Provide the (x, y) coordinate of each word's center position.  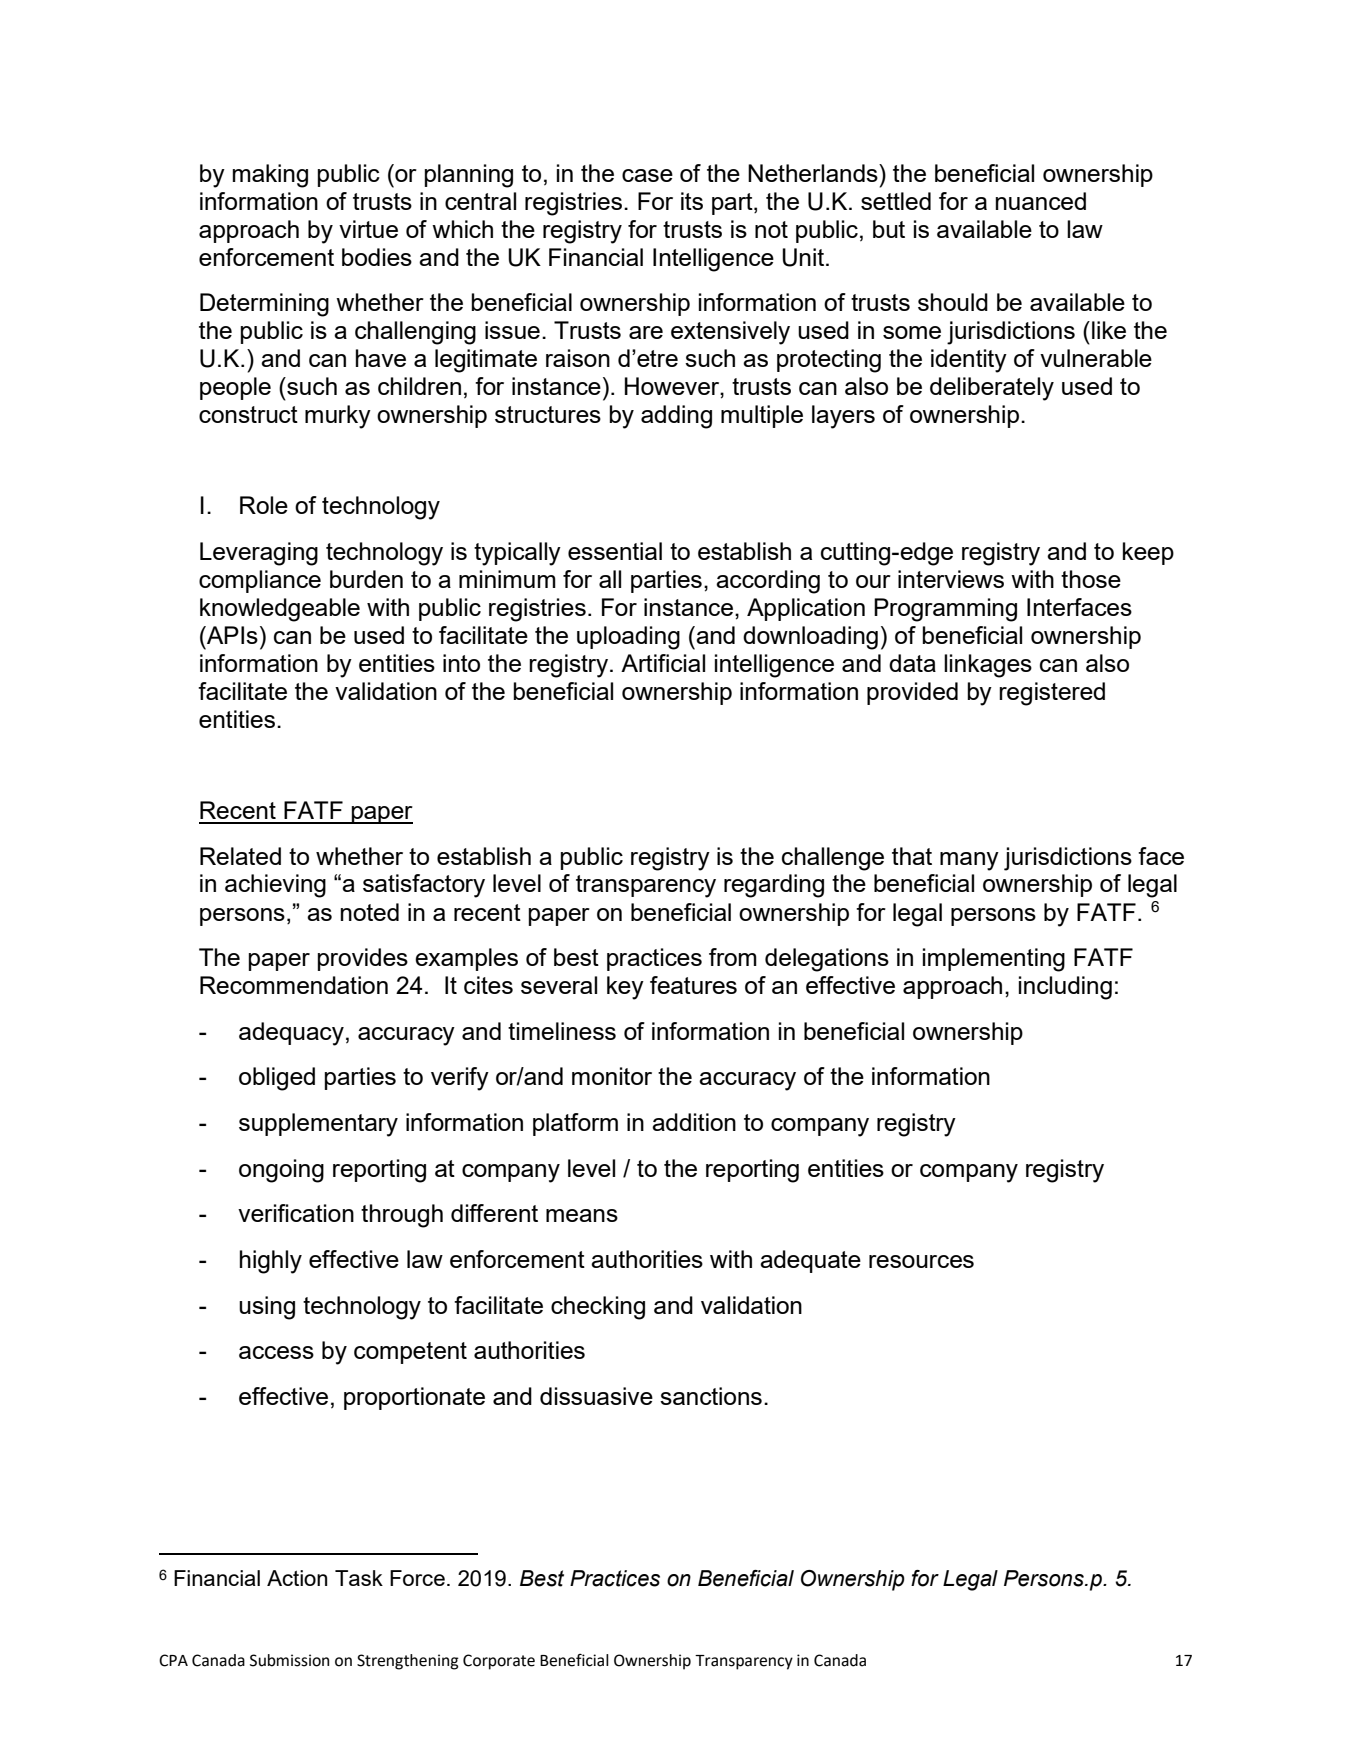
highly (271, 1262)
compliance (260, 581)
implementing (994, 960)
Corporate (499, 1662)
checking (598, 1308)
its (692, 201)
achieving (275, 886)
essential (615, 551)
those (1091, 579)
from (733, 957)
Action (297, 1578)
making (270, 176)
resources (921, 1261)
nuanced (1041, 201)
